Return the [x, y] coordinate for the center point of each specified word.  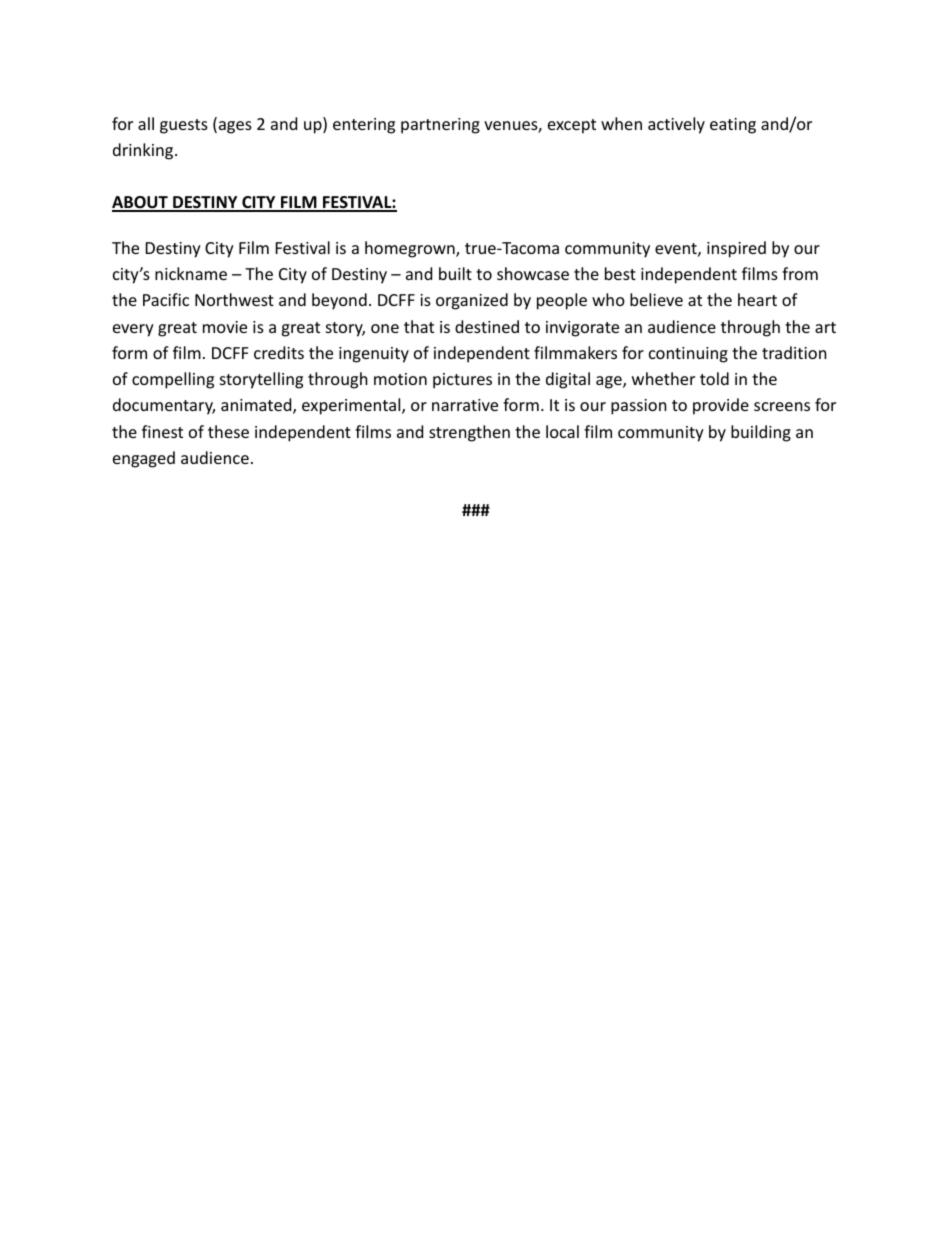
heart [757, 299]
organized [472, 301]
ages [234, 127]
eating [733, 126]
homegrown [411, 249]
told [714, 378]
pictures [462, 381]
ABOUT [141, 204]
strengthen [469, 433]
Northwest [234, 299]
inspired [736, 249]
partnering [440, 126]
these [228, 431]
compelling [173, 380]
